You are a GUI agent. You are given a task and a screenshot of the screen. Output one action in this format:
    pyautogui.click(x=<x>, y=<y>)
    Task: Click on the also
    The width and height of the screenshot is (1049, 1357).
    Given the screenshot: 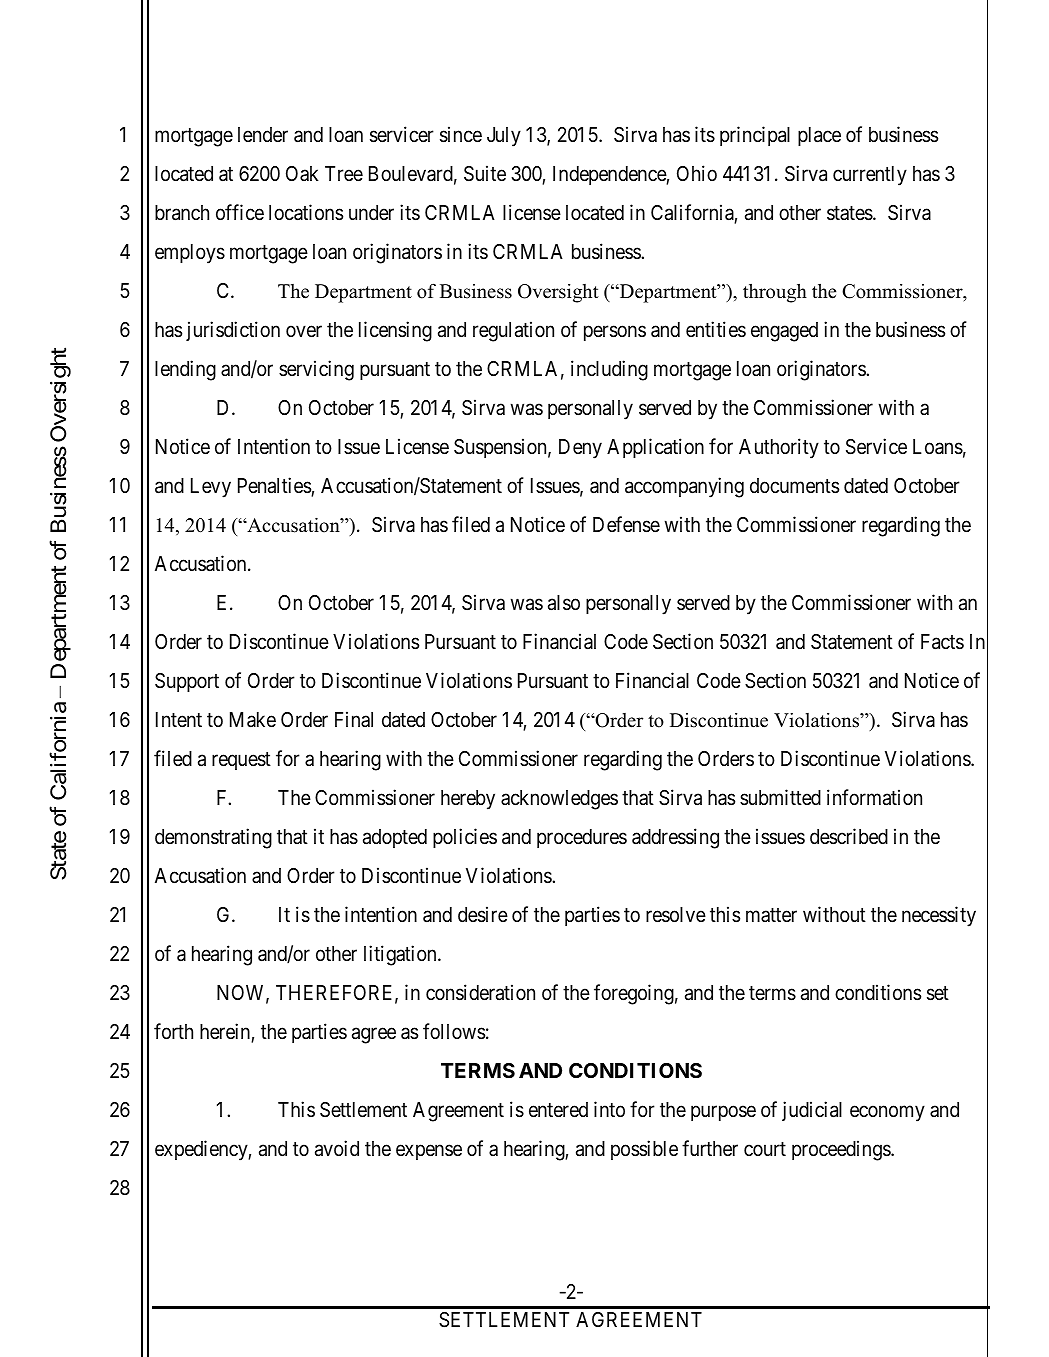 What is the action you would take?
    pyautogui.click(x=564, y=603)
